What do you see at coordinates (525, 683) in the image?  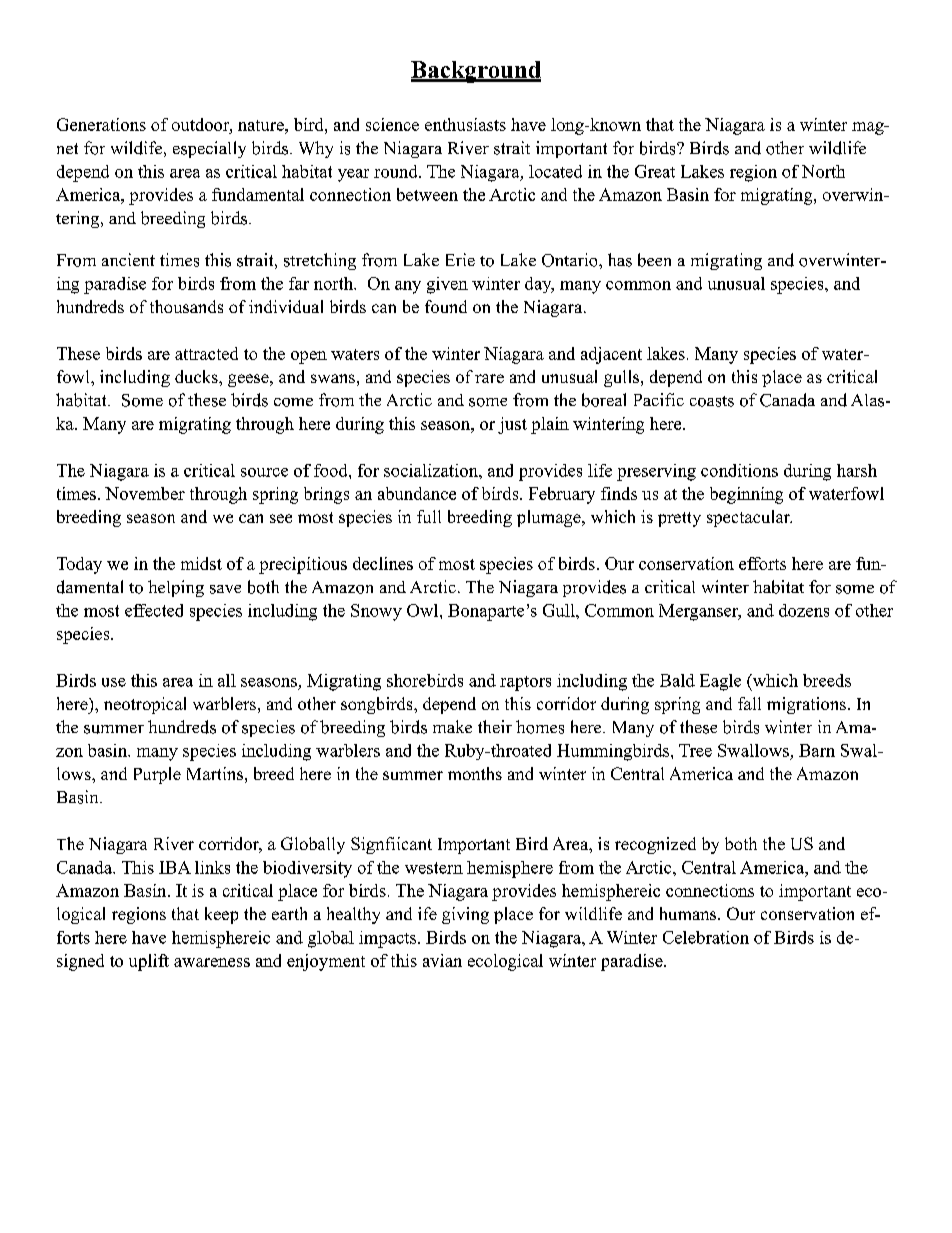 I see `raptors` at bounding box center [525, 683].
